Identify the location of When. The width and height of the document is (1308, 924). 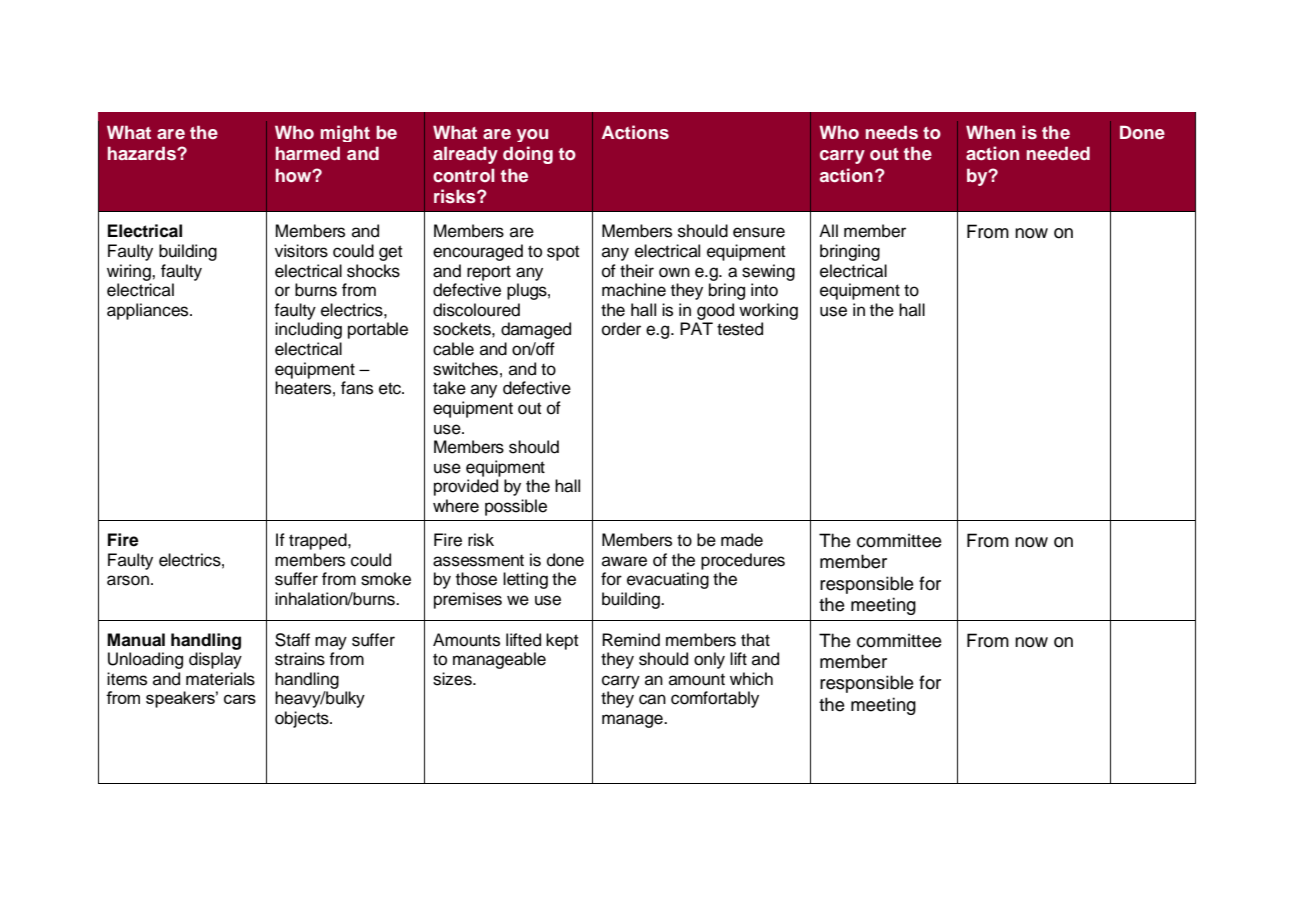
(990, 132).
